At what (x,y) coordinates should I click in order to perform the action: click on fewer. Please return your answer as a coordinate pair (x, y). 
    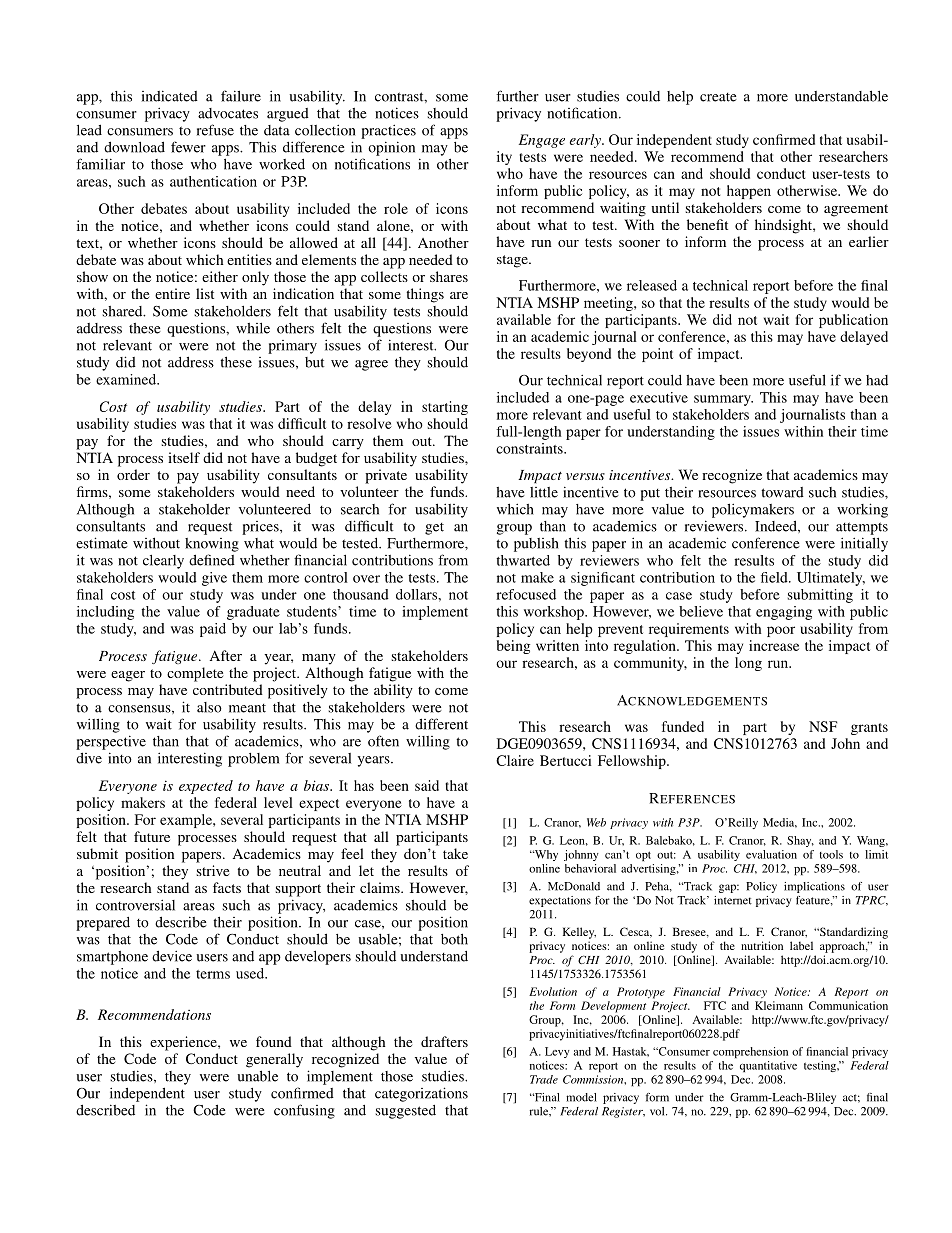
    Looking at the image, I should click on (188, 147).
